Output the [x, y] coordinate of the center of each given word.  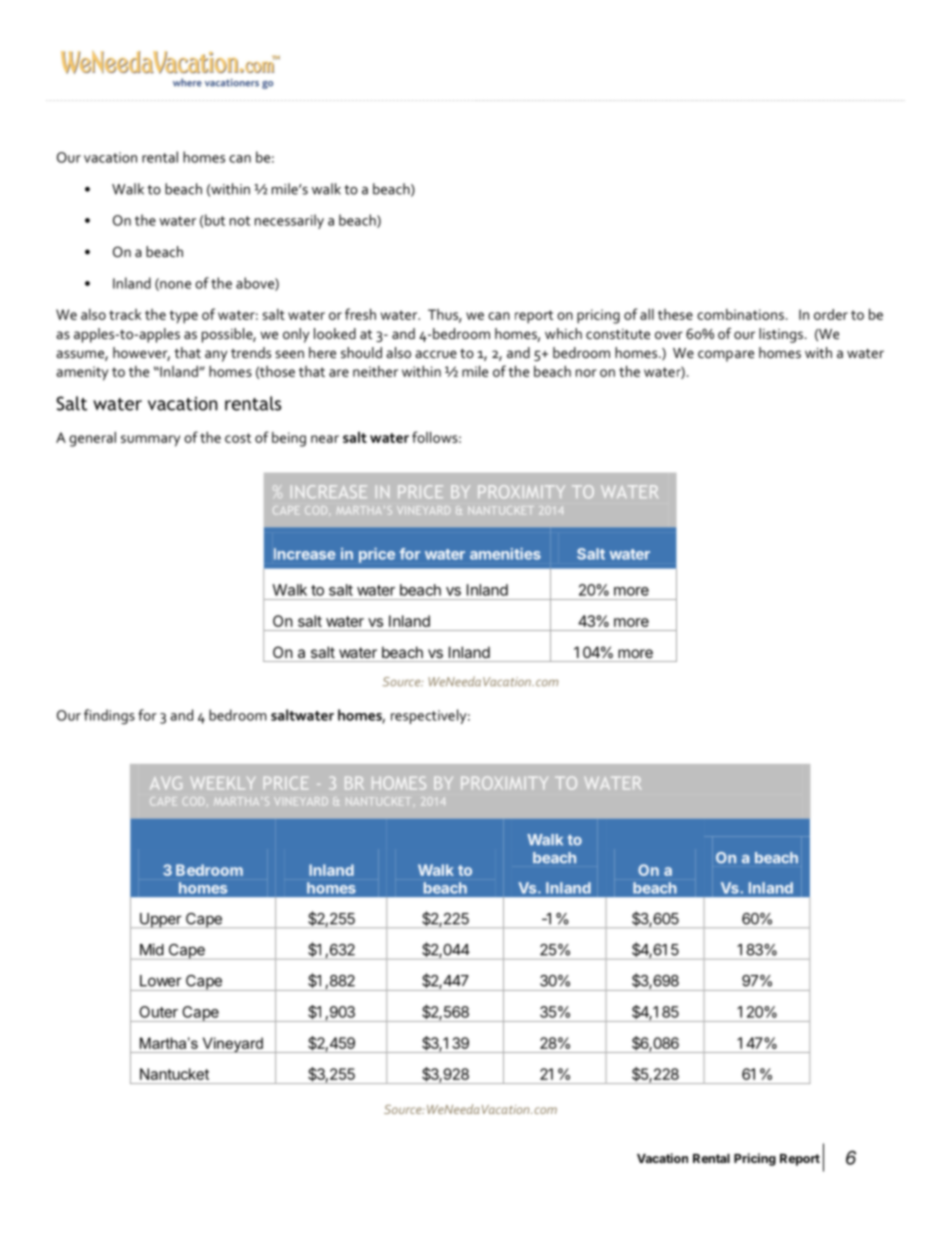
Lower [161, 981]
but [215, 220]
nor [586, 373]
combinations [740, 314]
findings [109, 716]
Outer [158, 1012]
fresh [360, 314]
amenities [505, 554]
